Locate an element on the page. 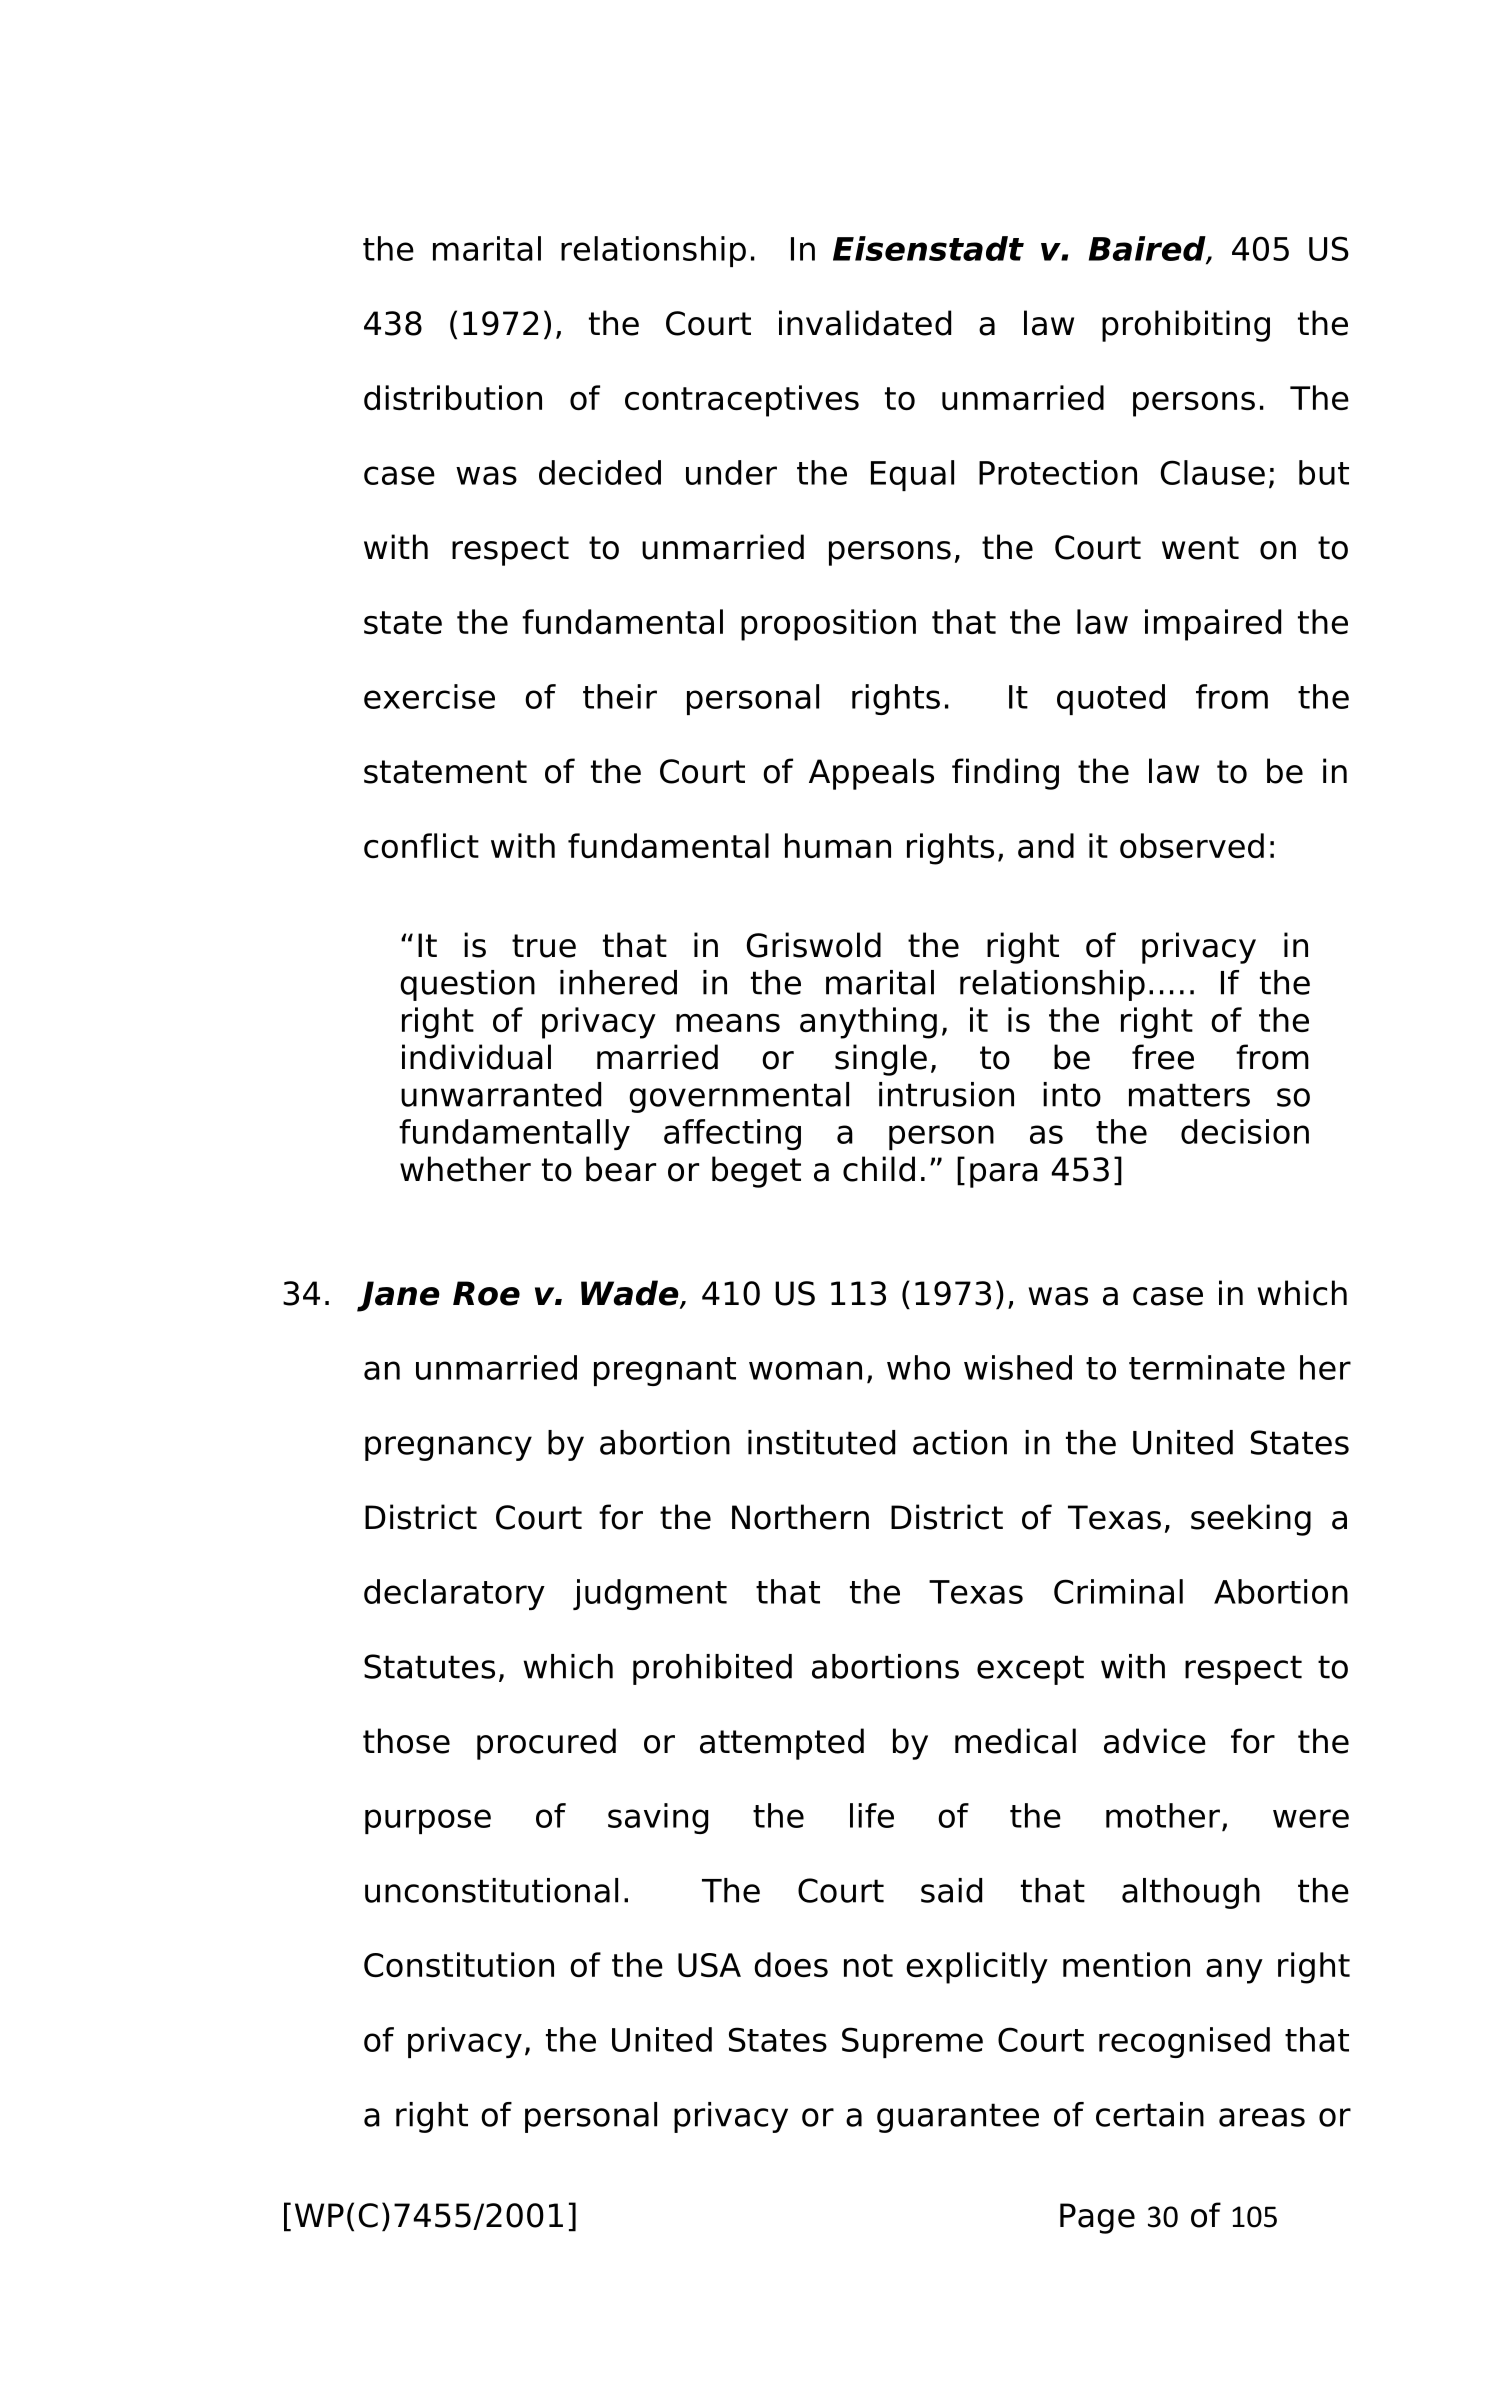 The image size is (1508, 2395). procured is located at coordinates (546, 1744).
